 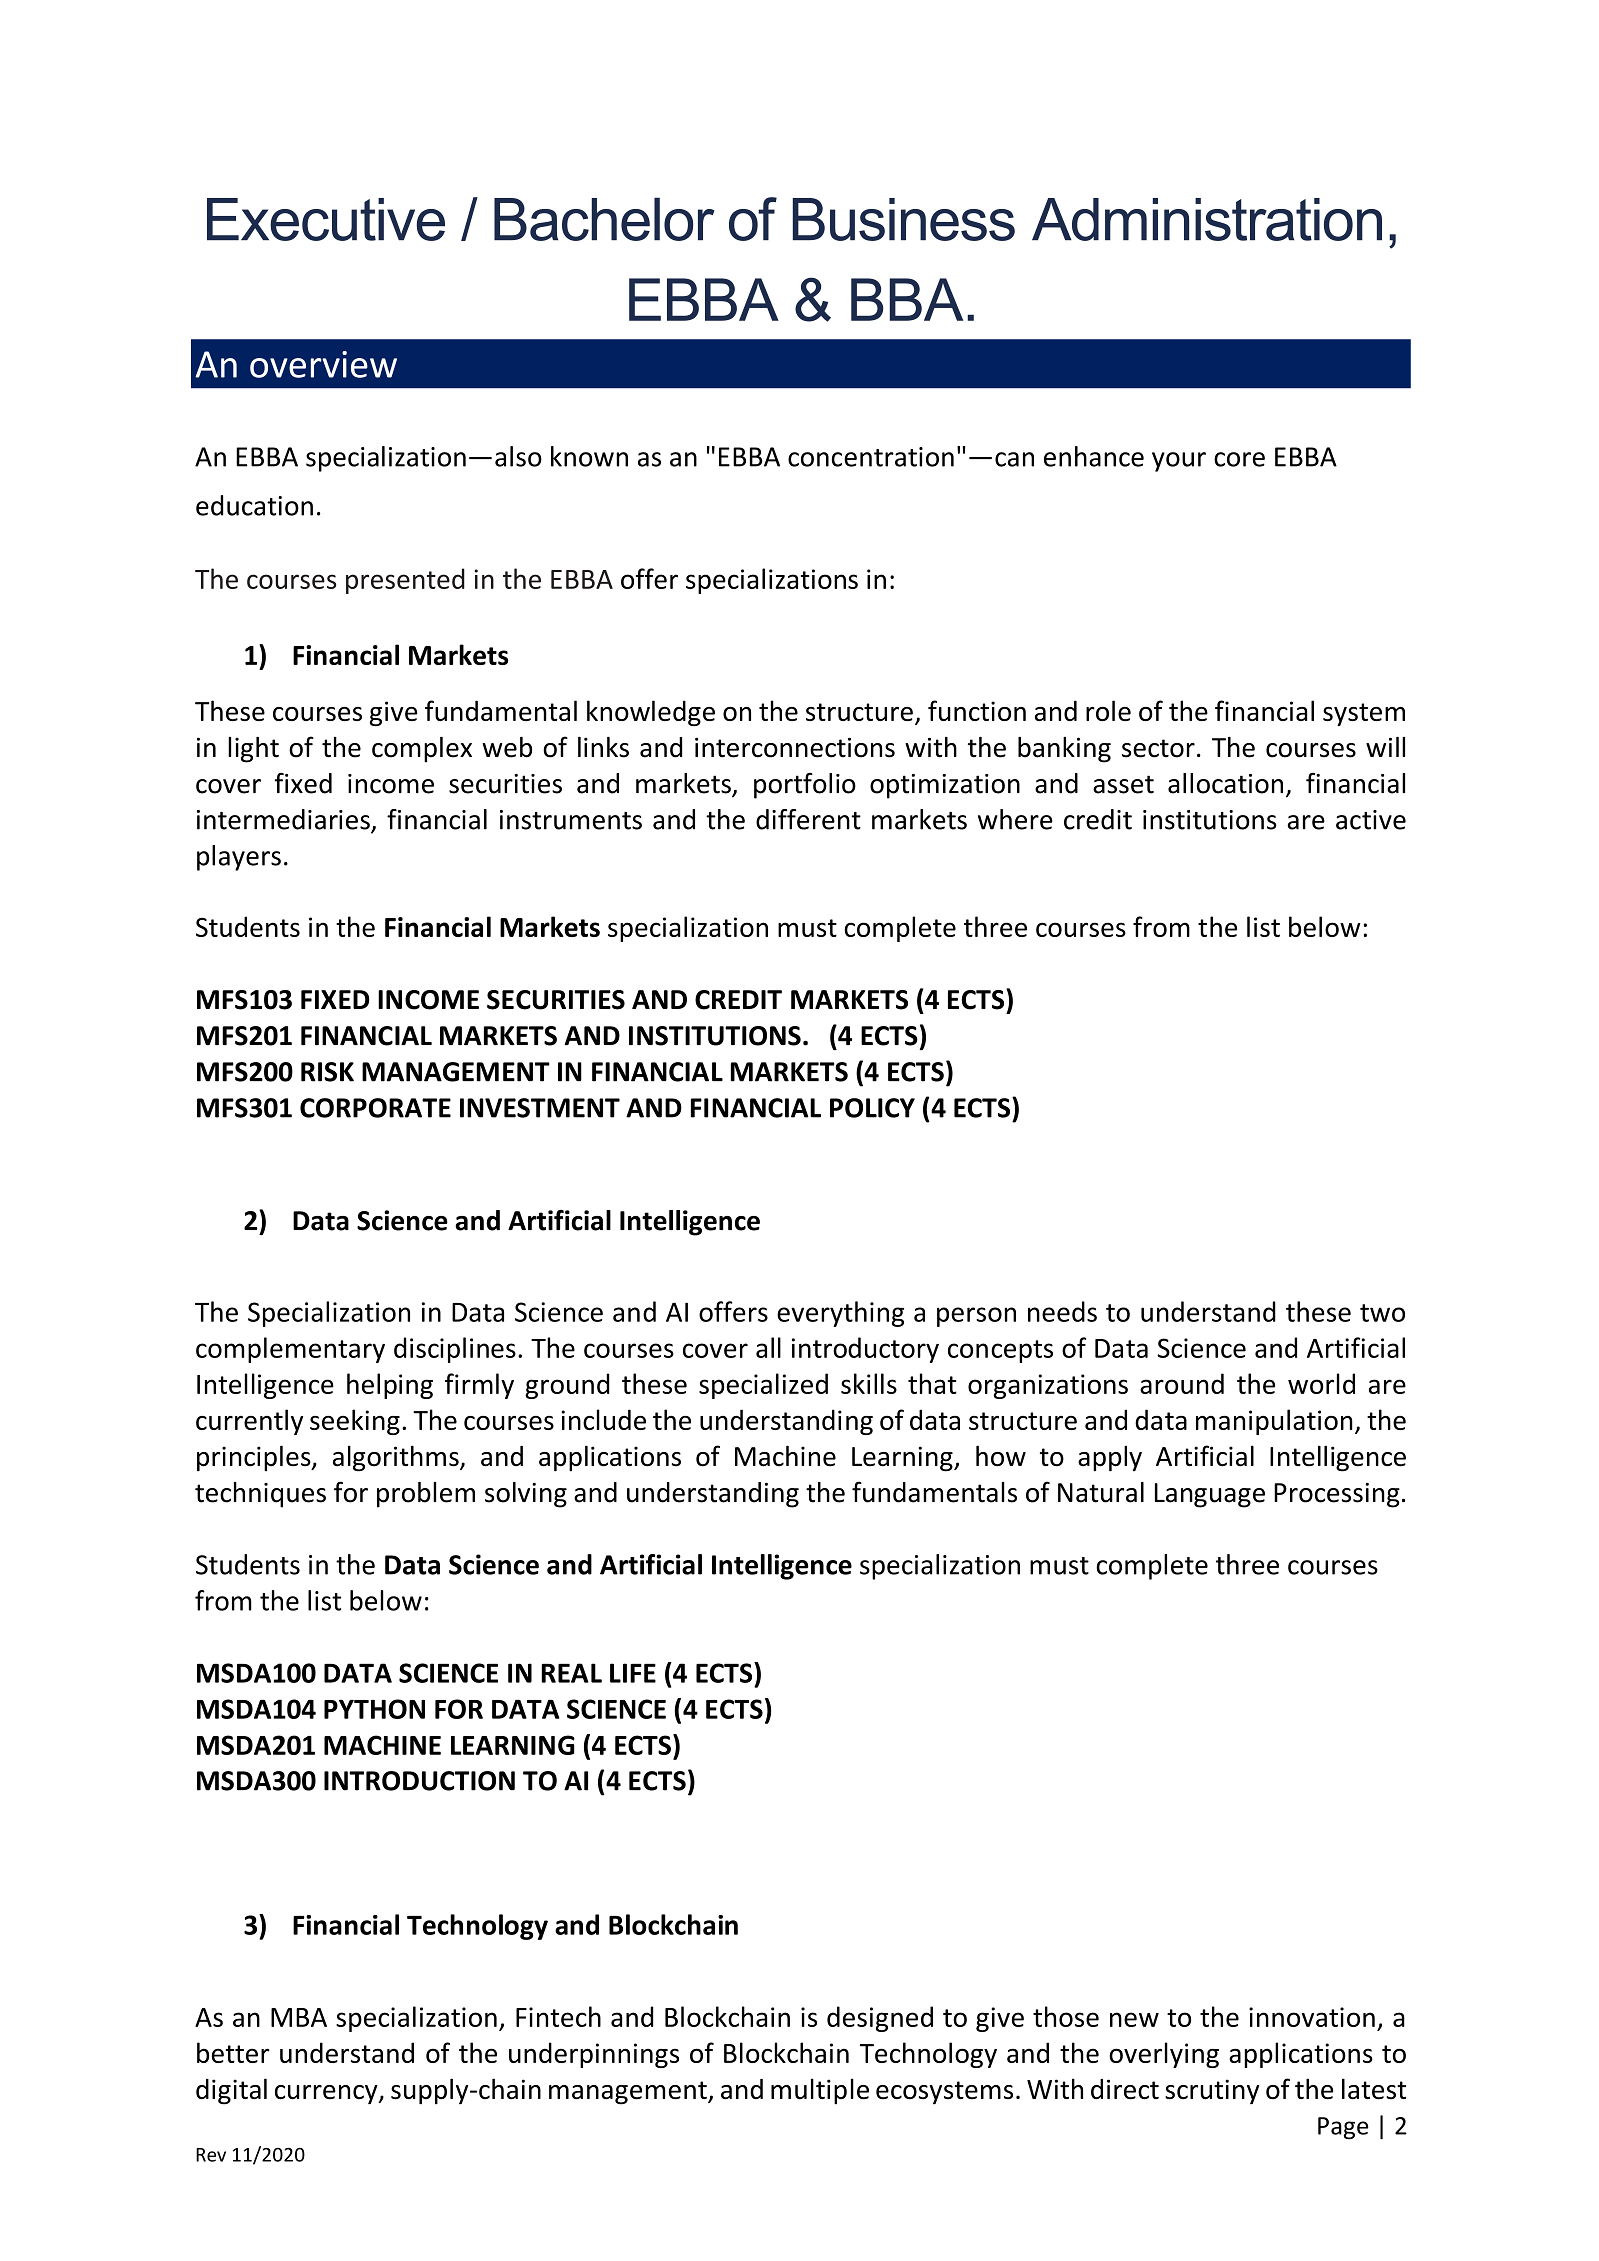 What do you see at coordinates (327, 2095) in the page?
I see `currency` at bounding box center [327, 2095].
